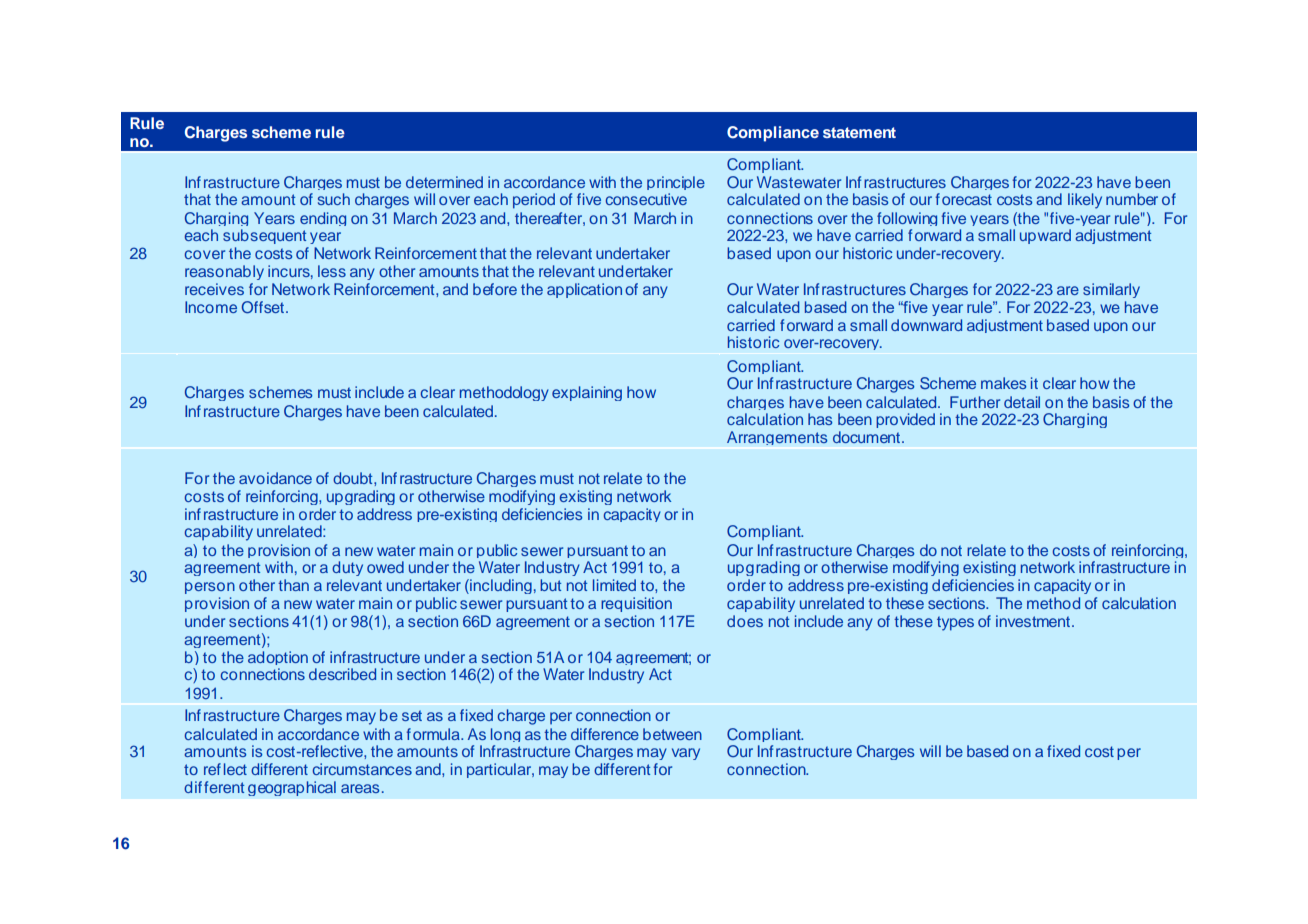 The width and height of the screenshot is (1308, 924). What do you see at coordinates (686, 754) in the screenshot?
I see `vary` at bounding box center [686, 754].
